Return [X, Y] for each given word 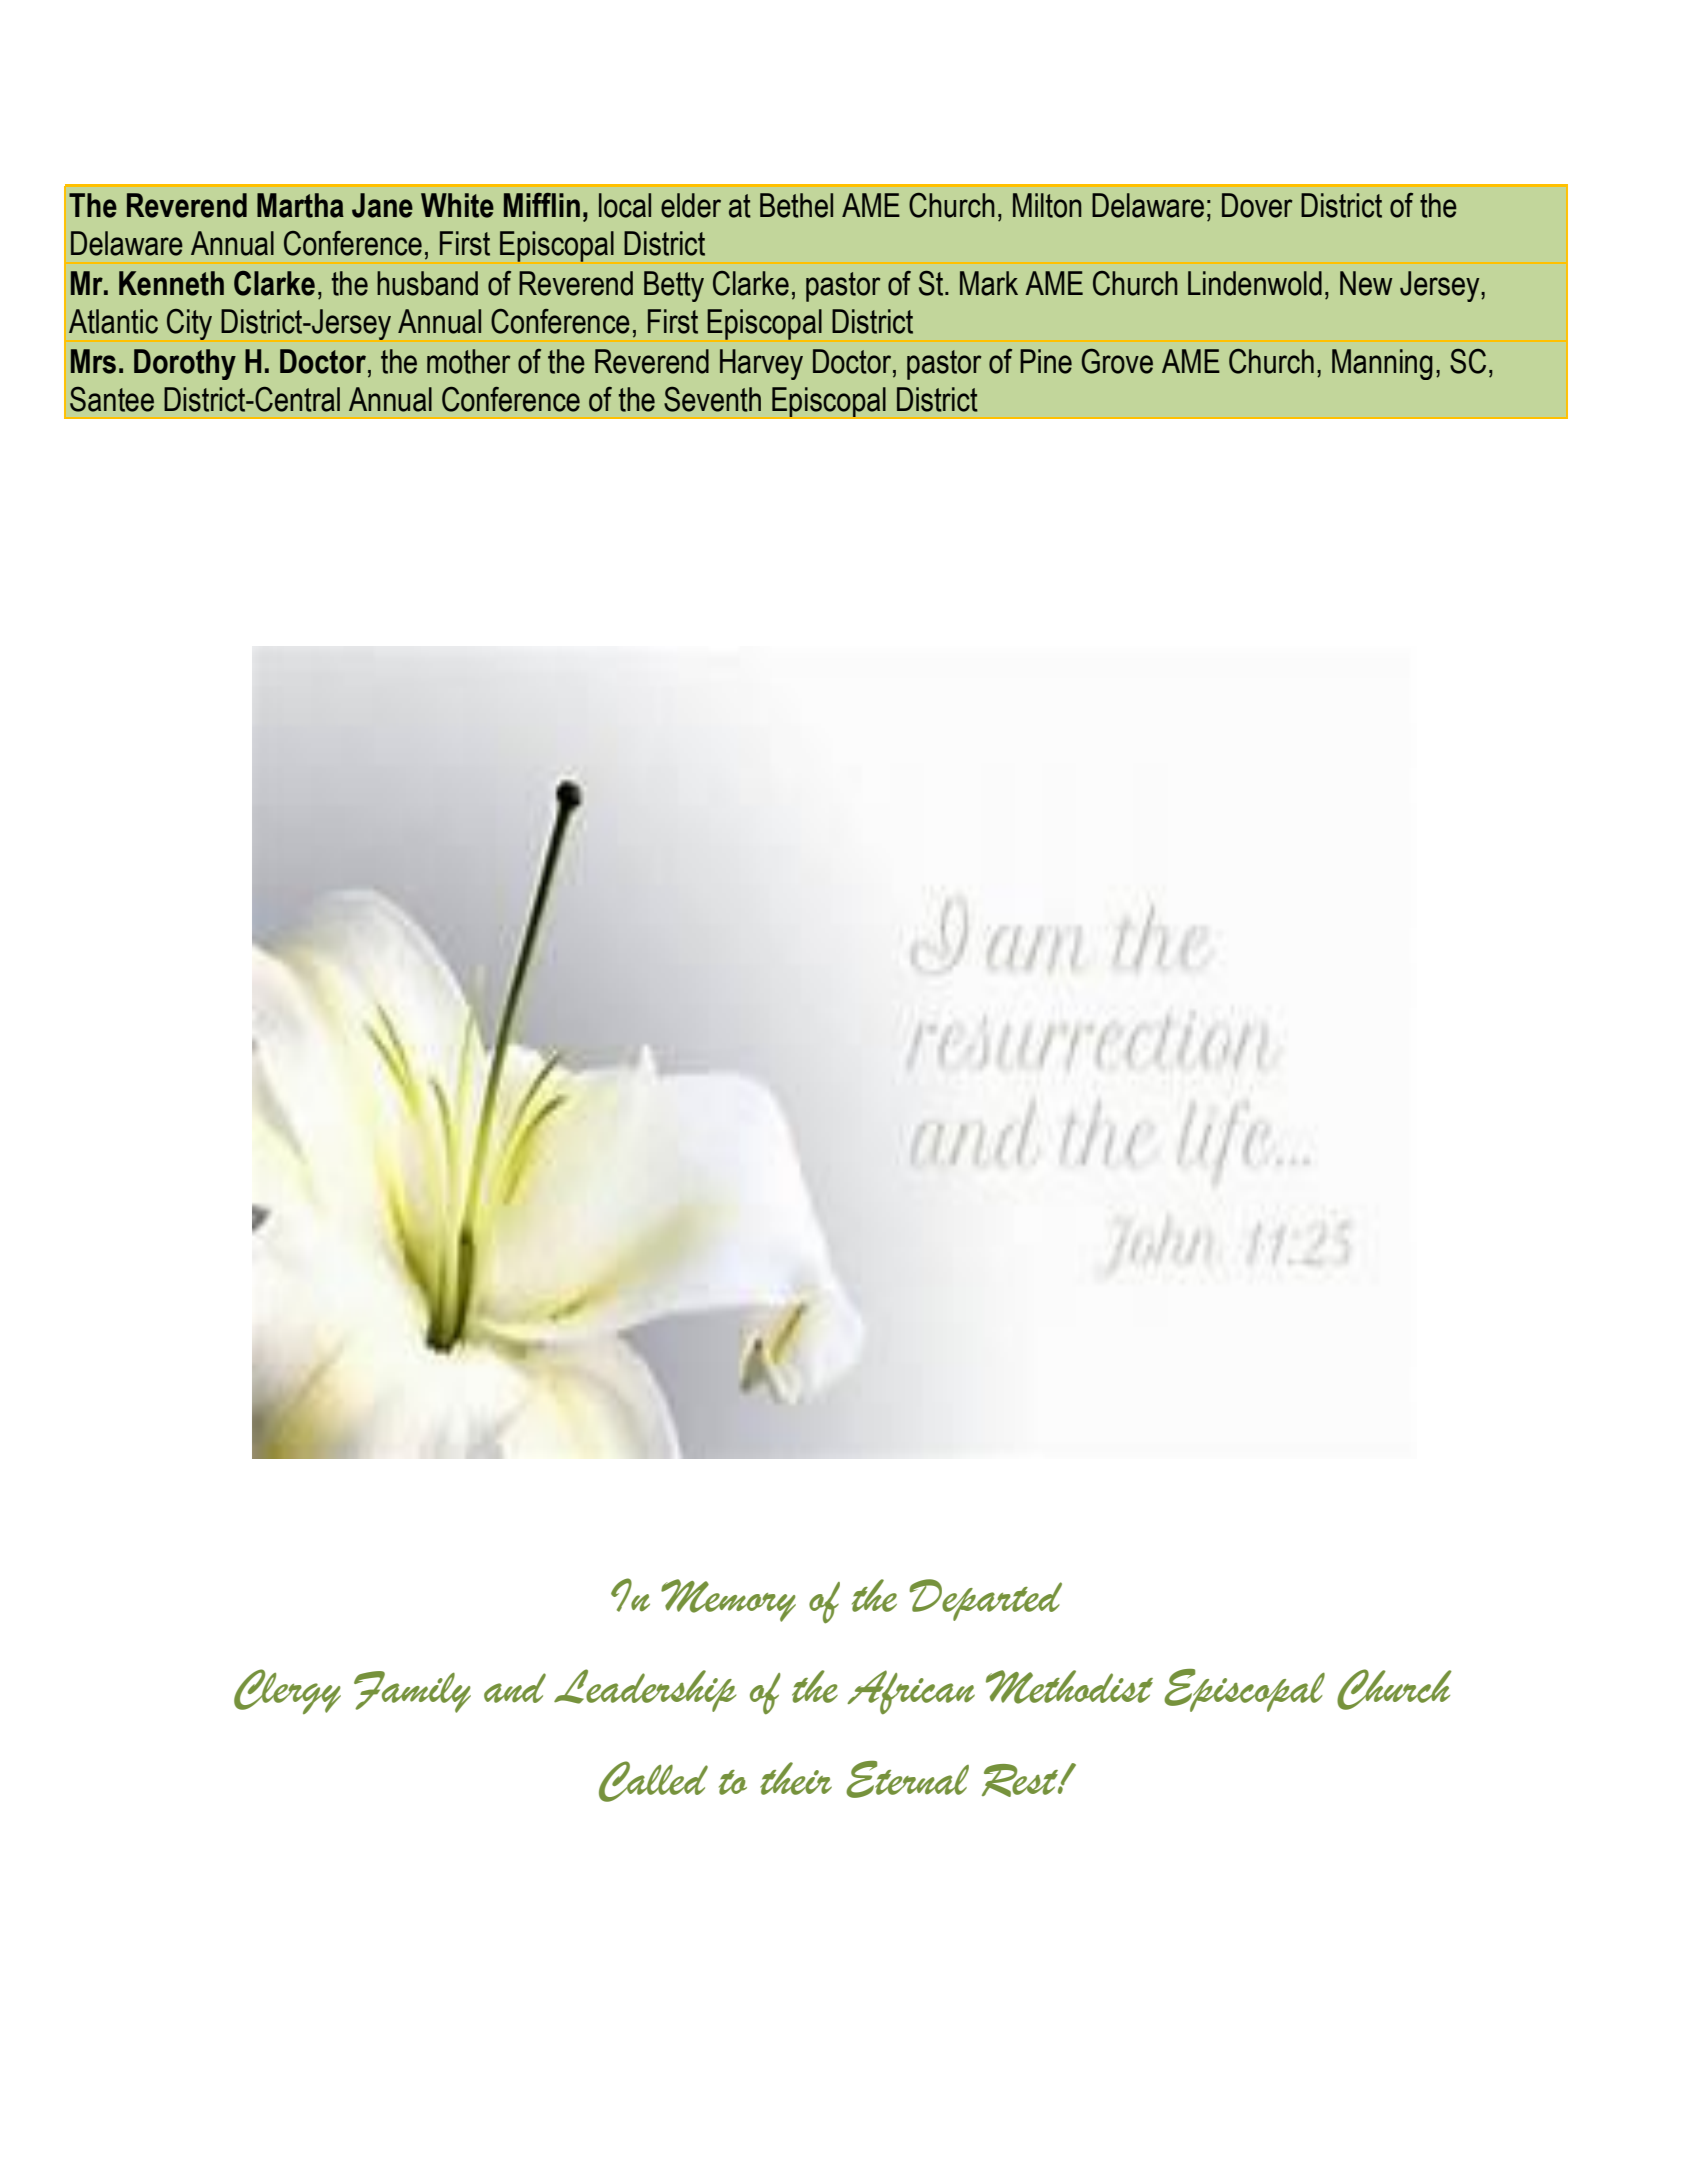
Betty [674, 286]
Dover [1257, 205]
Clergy [287, 1691]
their [796, 1778]
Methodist [1069, 1687]
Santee [112, 399]
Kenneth [171, 283]
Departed [985, 1600]
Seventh [712, 399]
